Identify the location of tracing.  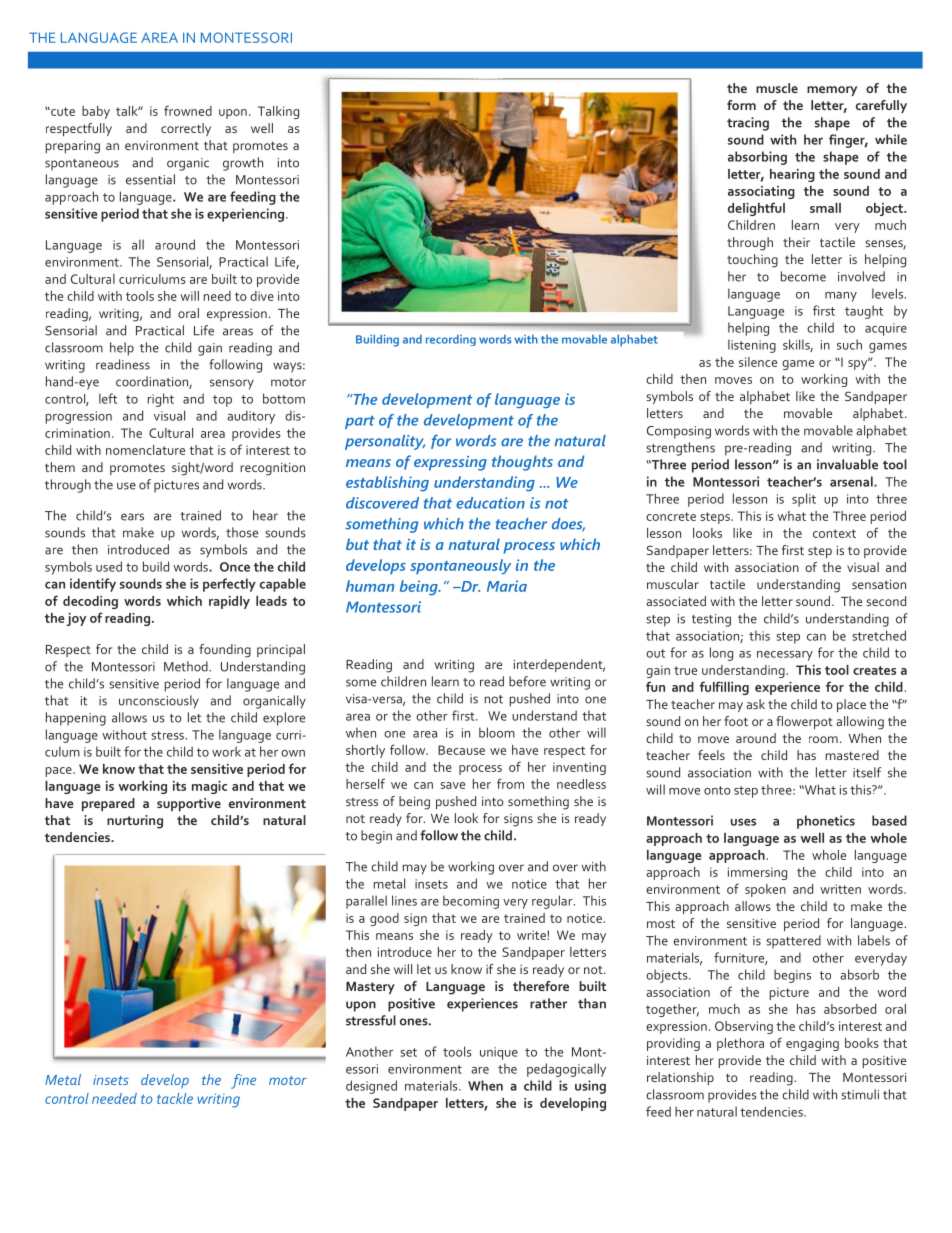
(748, 124).
